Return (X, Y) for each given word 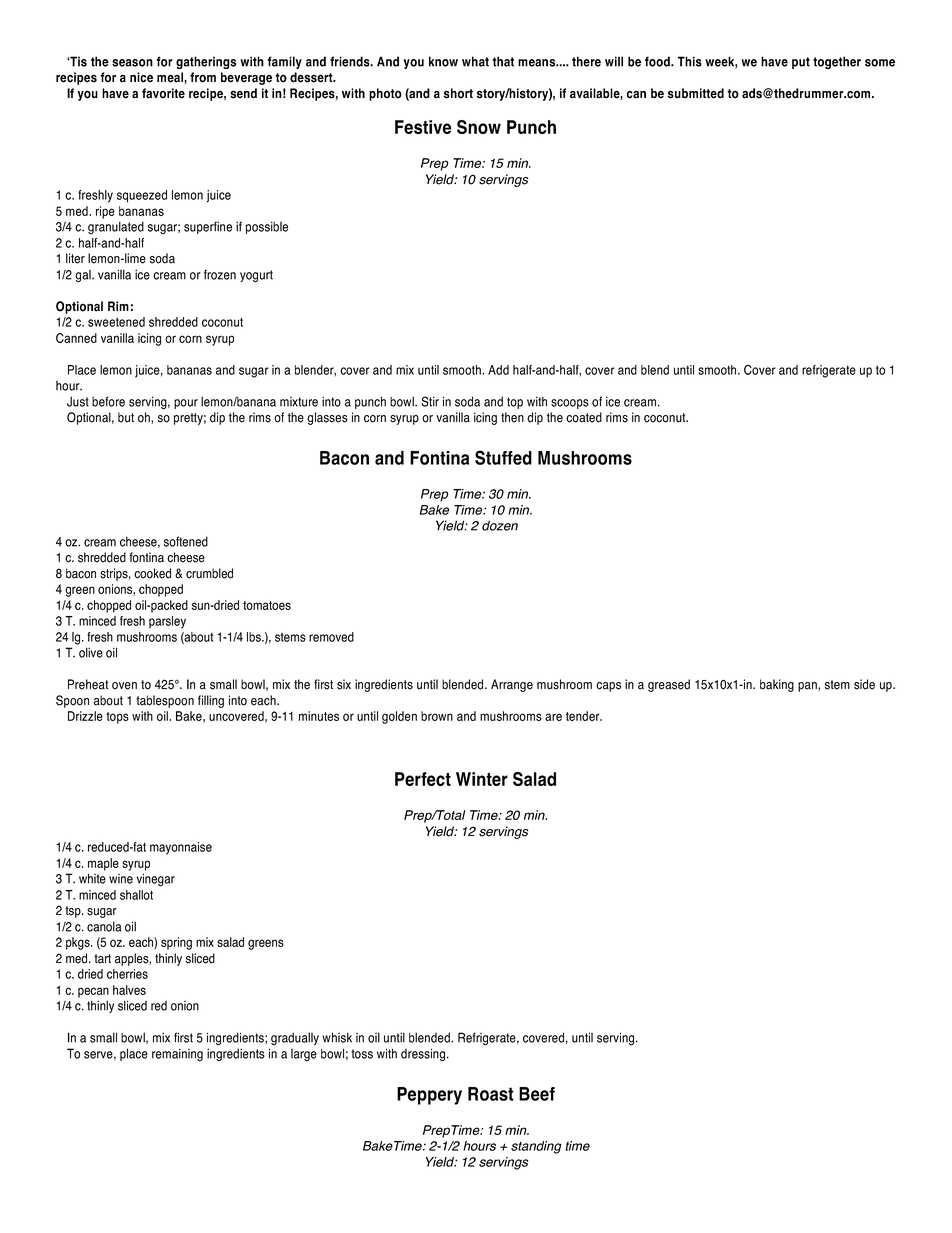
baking (777, 685)
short (458, 93)
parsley (167, 622)
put (801, 63)
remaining (177, 1055)
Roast (491, 1094)
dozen (500, 525)
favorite (163, 93)
